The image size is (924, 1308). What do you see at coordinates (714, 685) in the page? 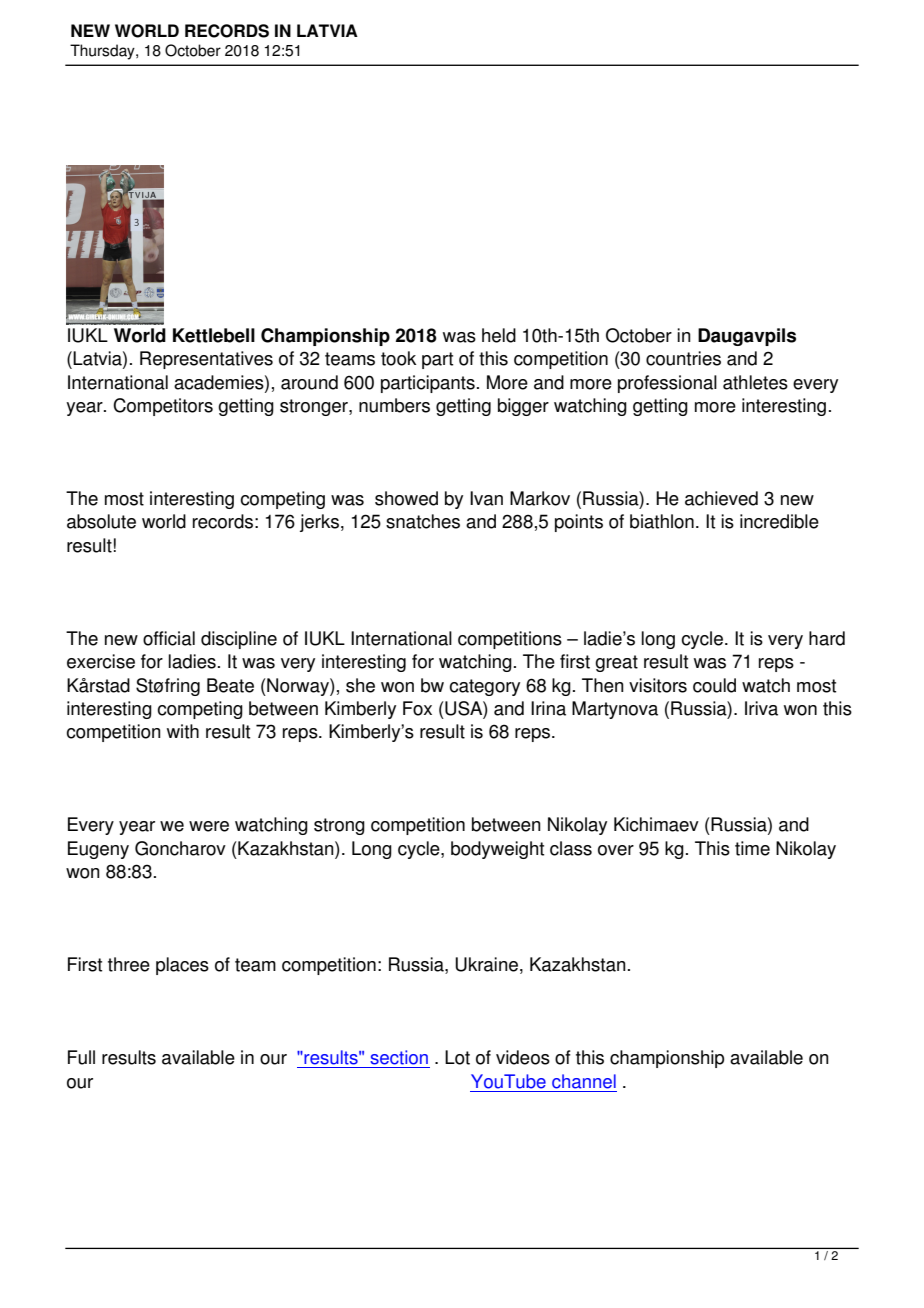
I see `could` at bounding box center [714, 685].
